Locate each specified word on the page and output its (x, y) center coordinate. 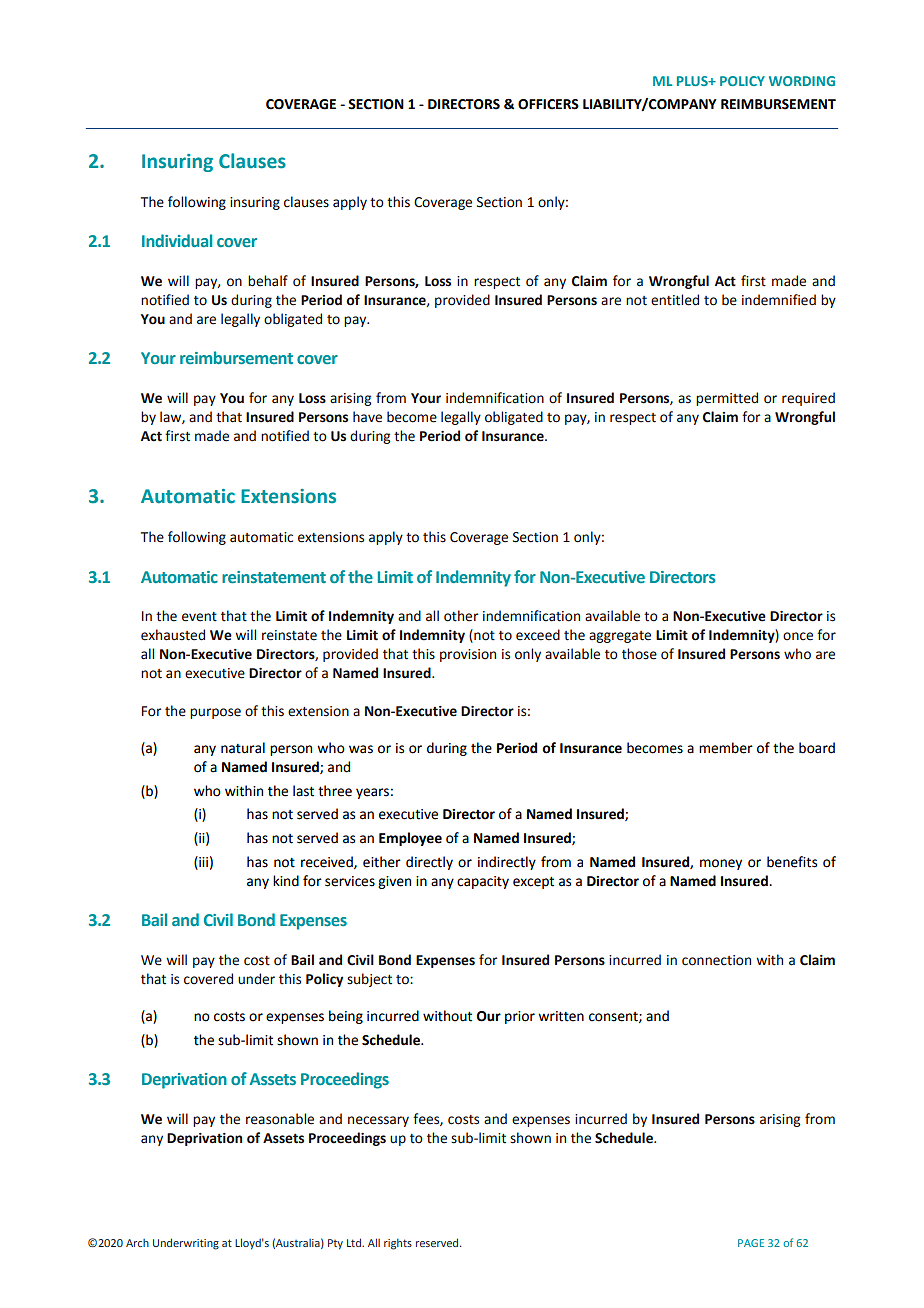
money (721, 864)
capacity (483, 882)
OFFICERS (548, 104)
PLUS (693, 81)
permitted (727, 399)
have (367, 417)
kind (286, 881)
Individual (177, 240)
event (199, 617)
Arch (137, 1243)
